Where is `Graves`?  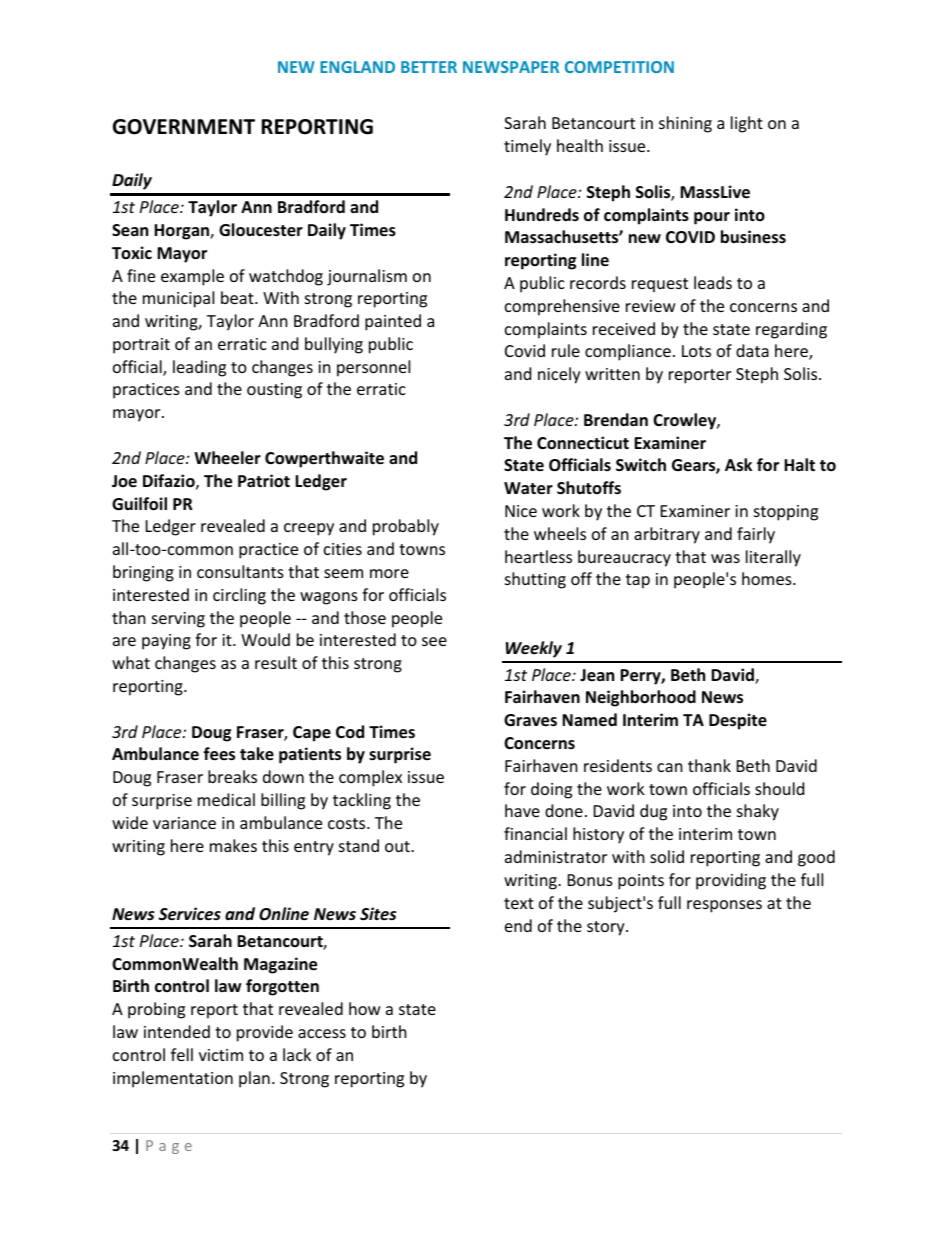 Graves is located at coordinates (530, 720).
